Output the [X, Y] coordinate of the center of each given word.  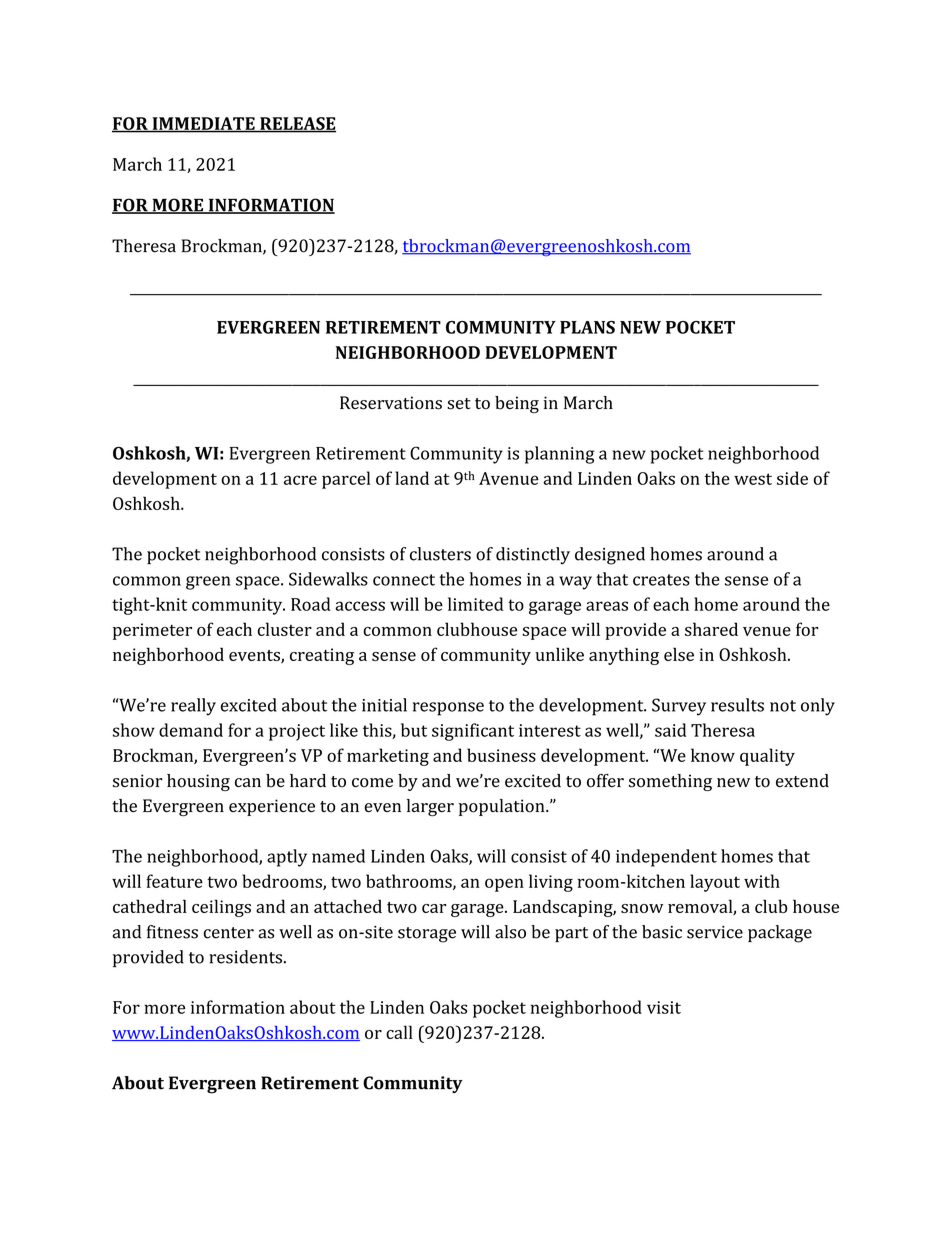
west [753, 479]
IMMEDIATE [203, 124]
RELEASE [297, 124]
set [459, 404]
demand [191, 730]
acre [300, 480]
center [229, 933]
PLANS [587, 327]
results [737, 705]
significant [473, 732]
